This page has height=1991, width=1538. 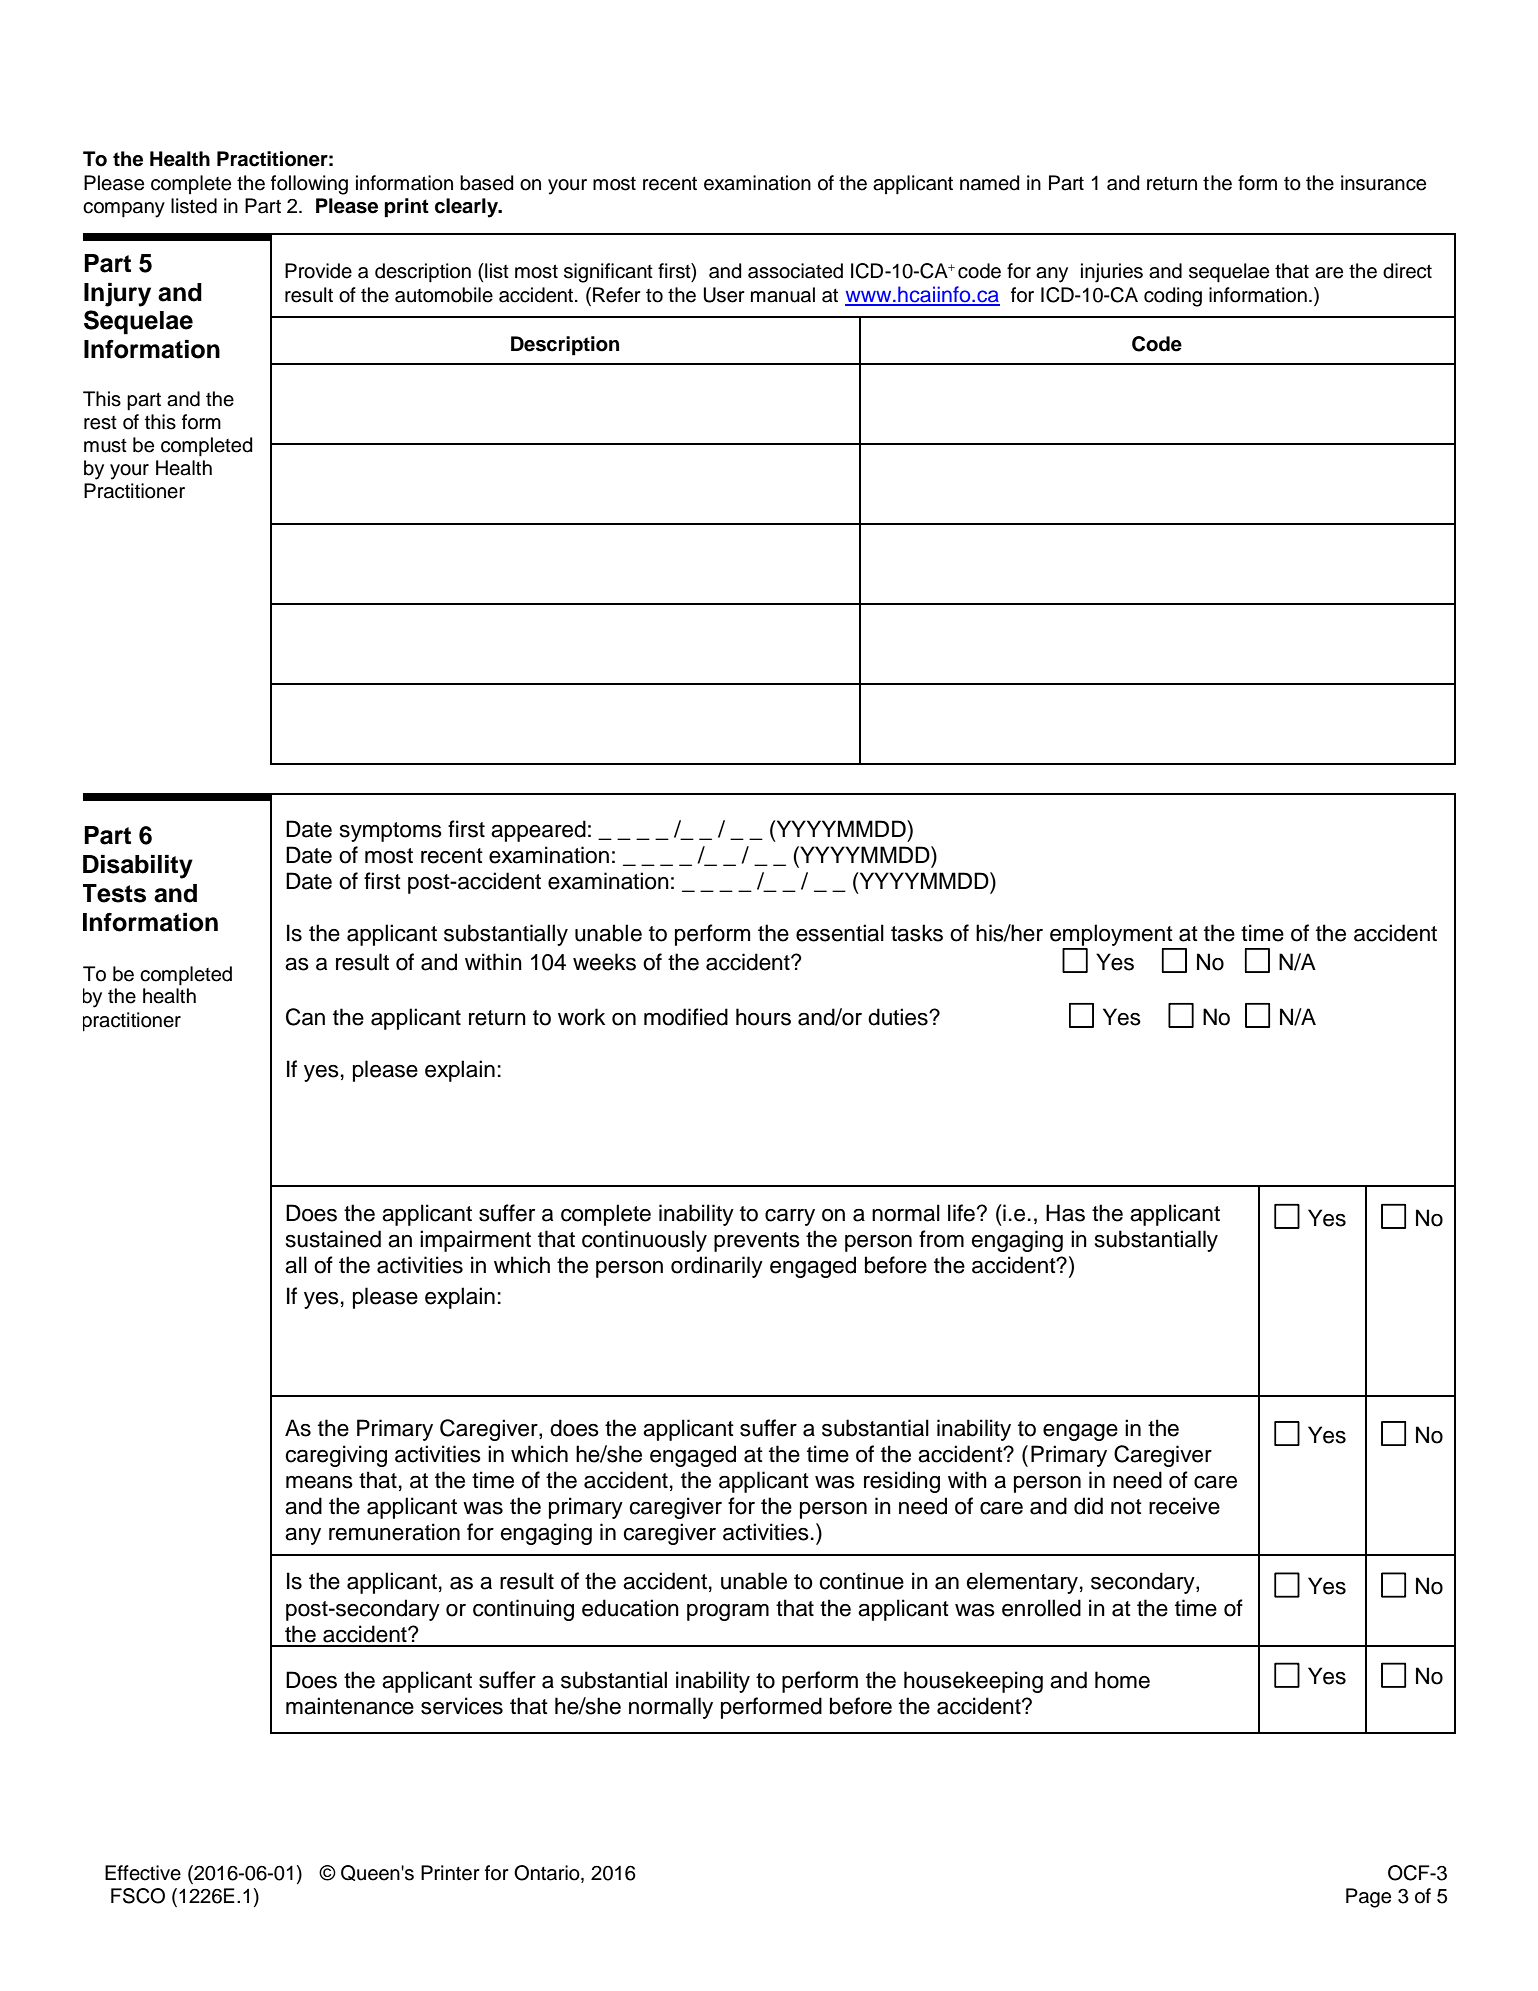 What do you see at coordinates (333, 1239) in the page?
I see `sustained` at bounding box center [333, 1239].
